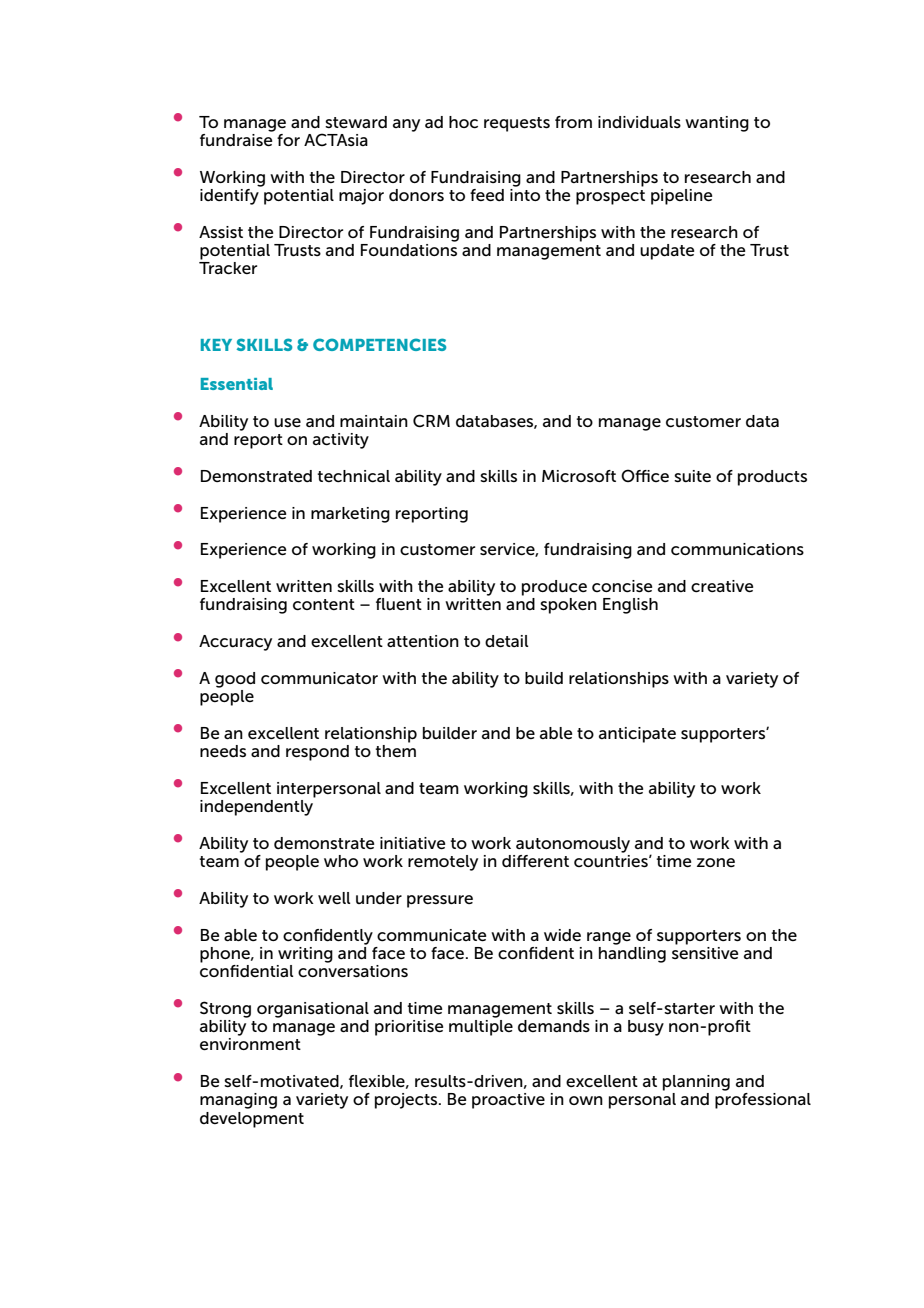  Describe the element at coordinates (256, 808) in the image. I see `independently` at that location.
